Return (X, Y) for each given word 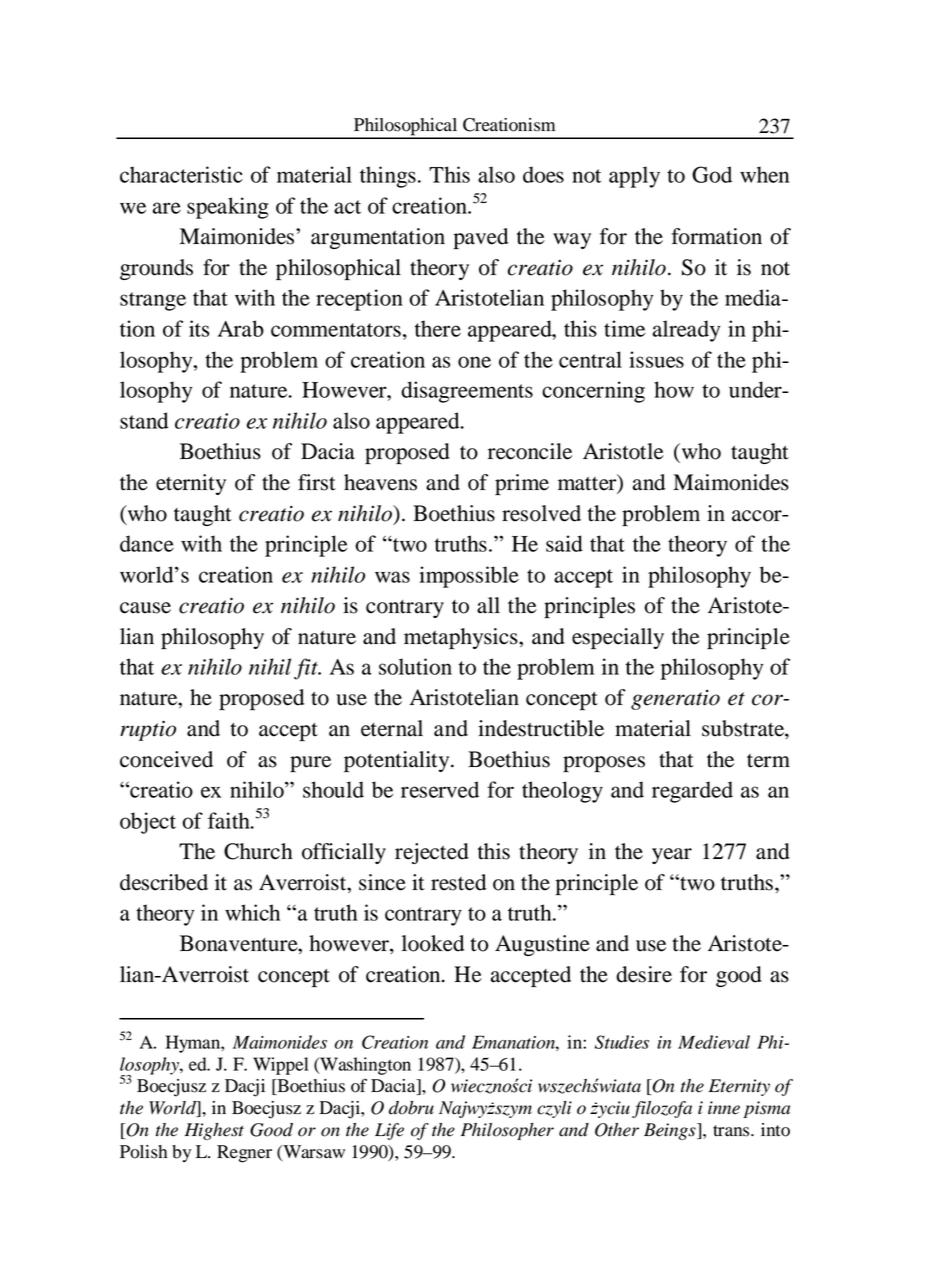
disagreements (467, 392)
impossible (469, 577)
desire (644, 974)
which (252, 912)
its (199, 328)
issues (656, 359)
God (712, 174)
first (317, 482)
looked (433, 943)
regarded (692, 792)
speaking (227, 208)
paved (480, 238)
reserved (440, 789)
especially (618, 639)
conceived (166, 759)
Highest (214, 1131)
